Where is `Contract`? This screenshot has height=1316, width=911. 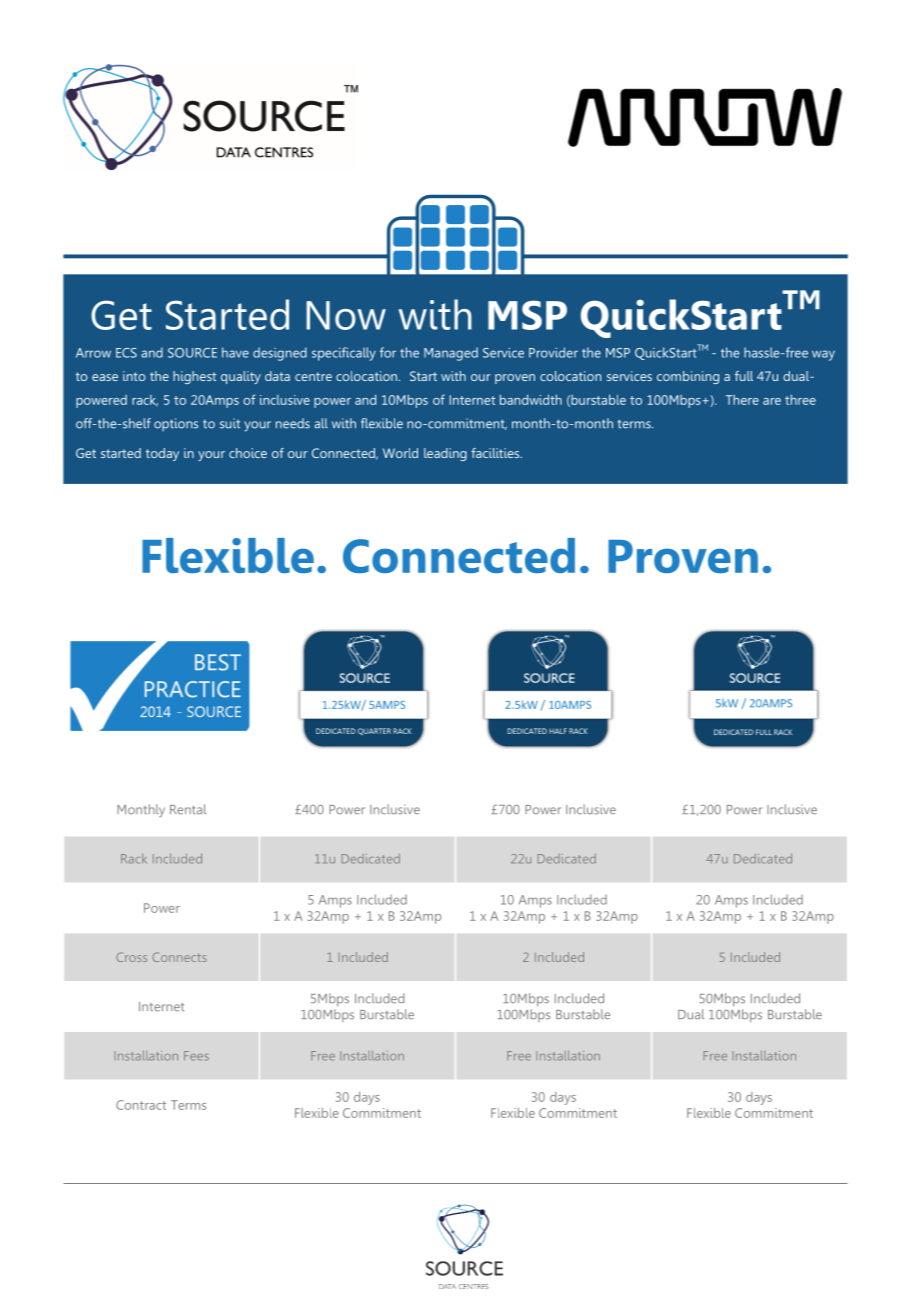
Contract is located at coordinates (141, 1105).
